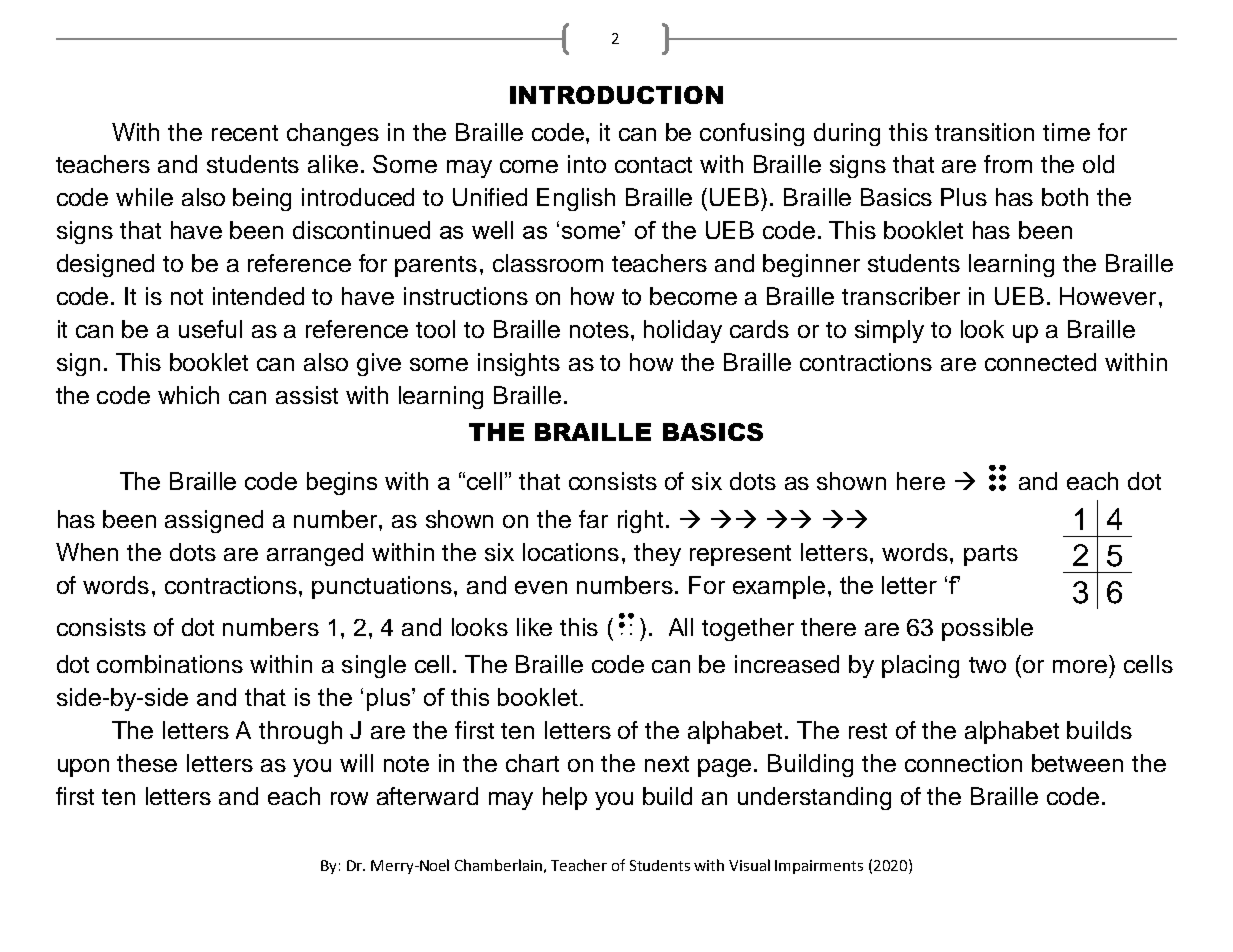 Image resolution: width=1233 pixels, height=952 pixels. I want to click on Impairments, so click(819, 867).
